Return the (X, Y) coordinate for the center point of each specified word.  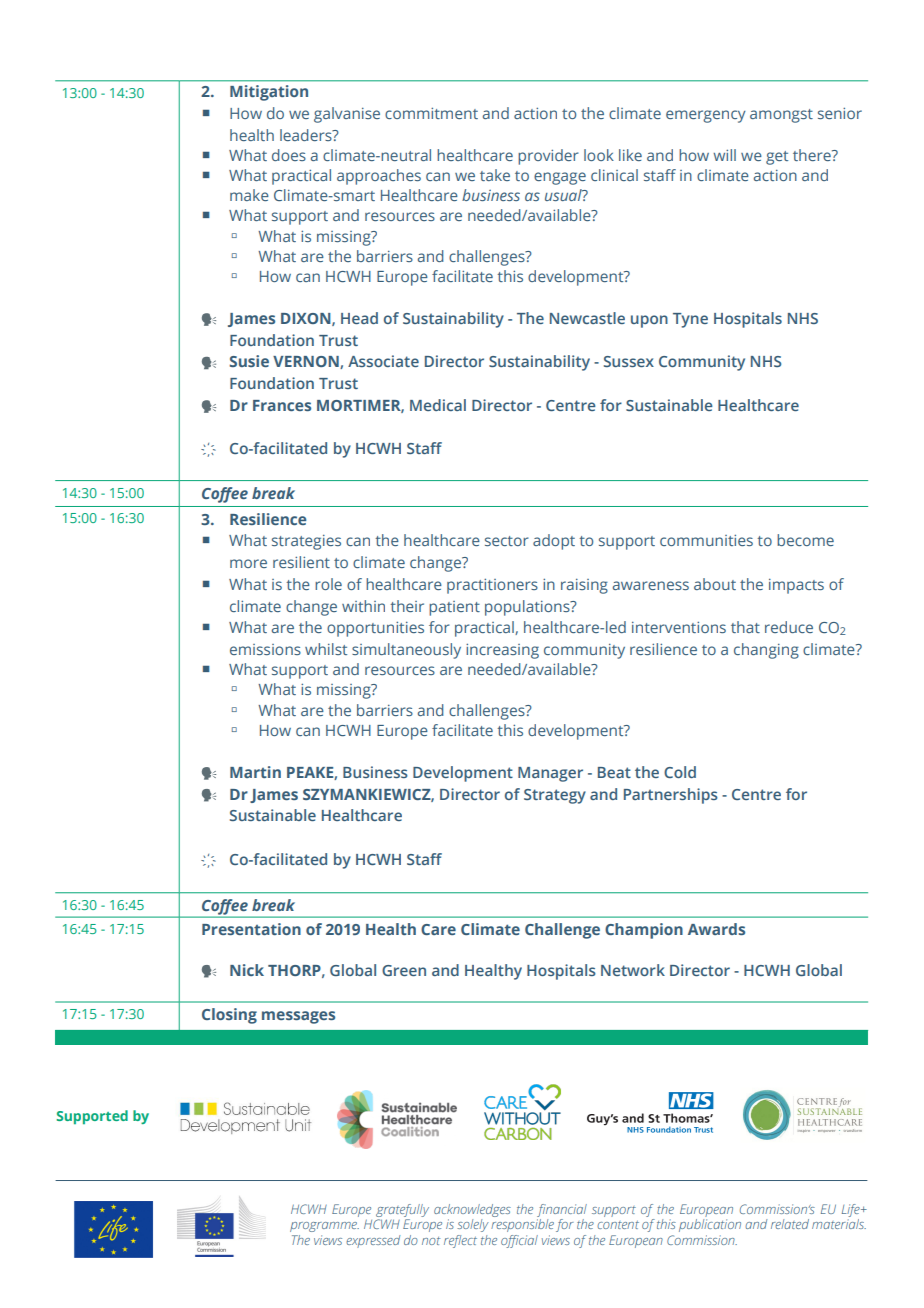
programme (324, 1227)
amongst (781, 116)
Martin (255, 772)
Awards (716, 929)
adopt (554, 542)
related (790, 1224)
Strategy (555, 796)
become (805, 540)
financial (562, 1210)
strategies (306, 542)
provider (548, 157)
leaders (307, 135)
